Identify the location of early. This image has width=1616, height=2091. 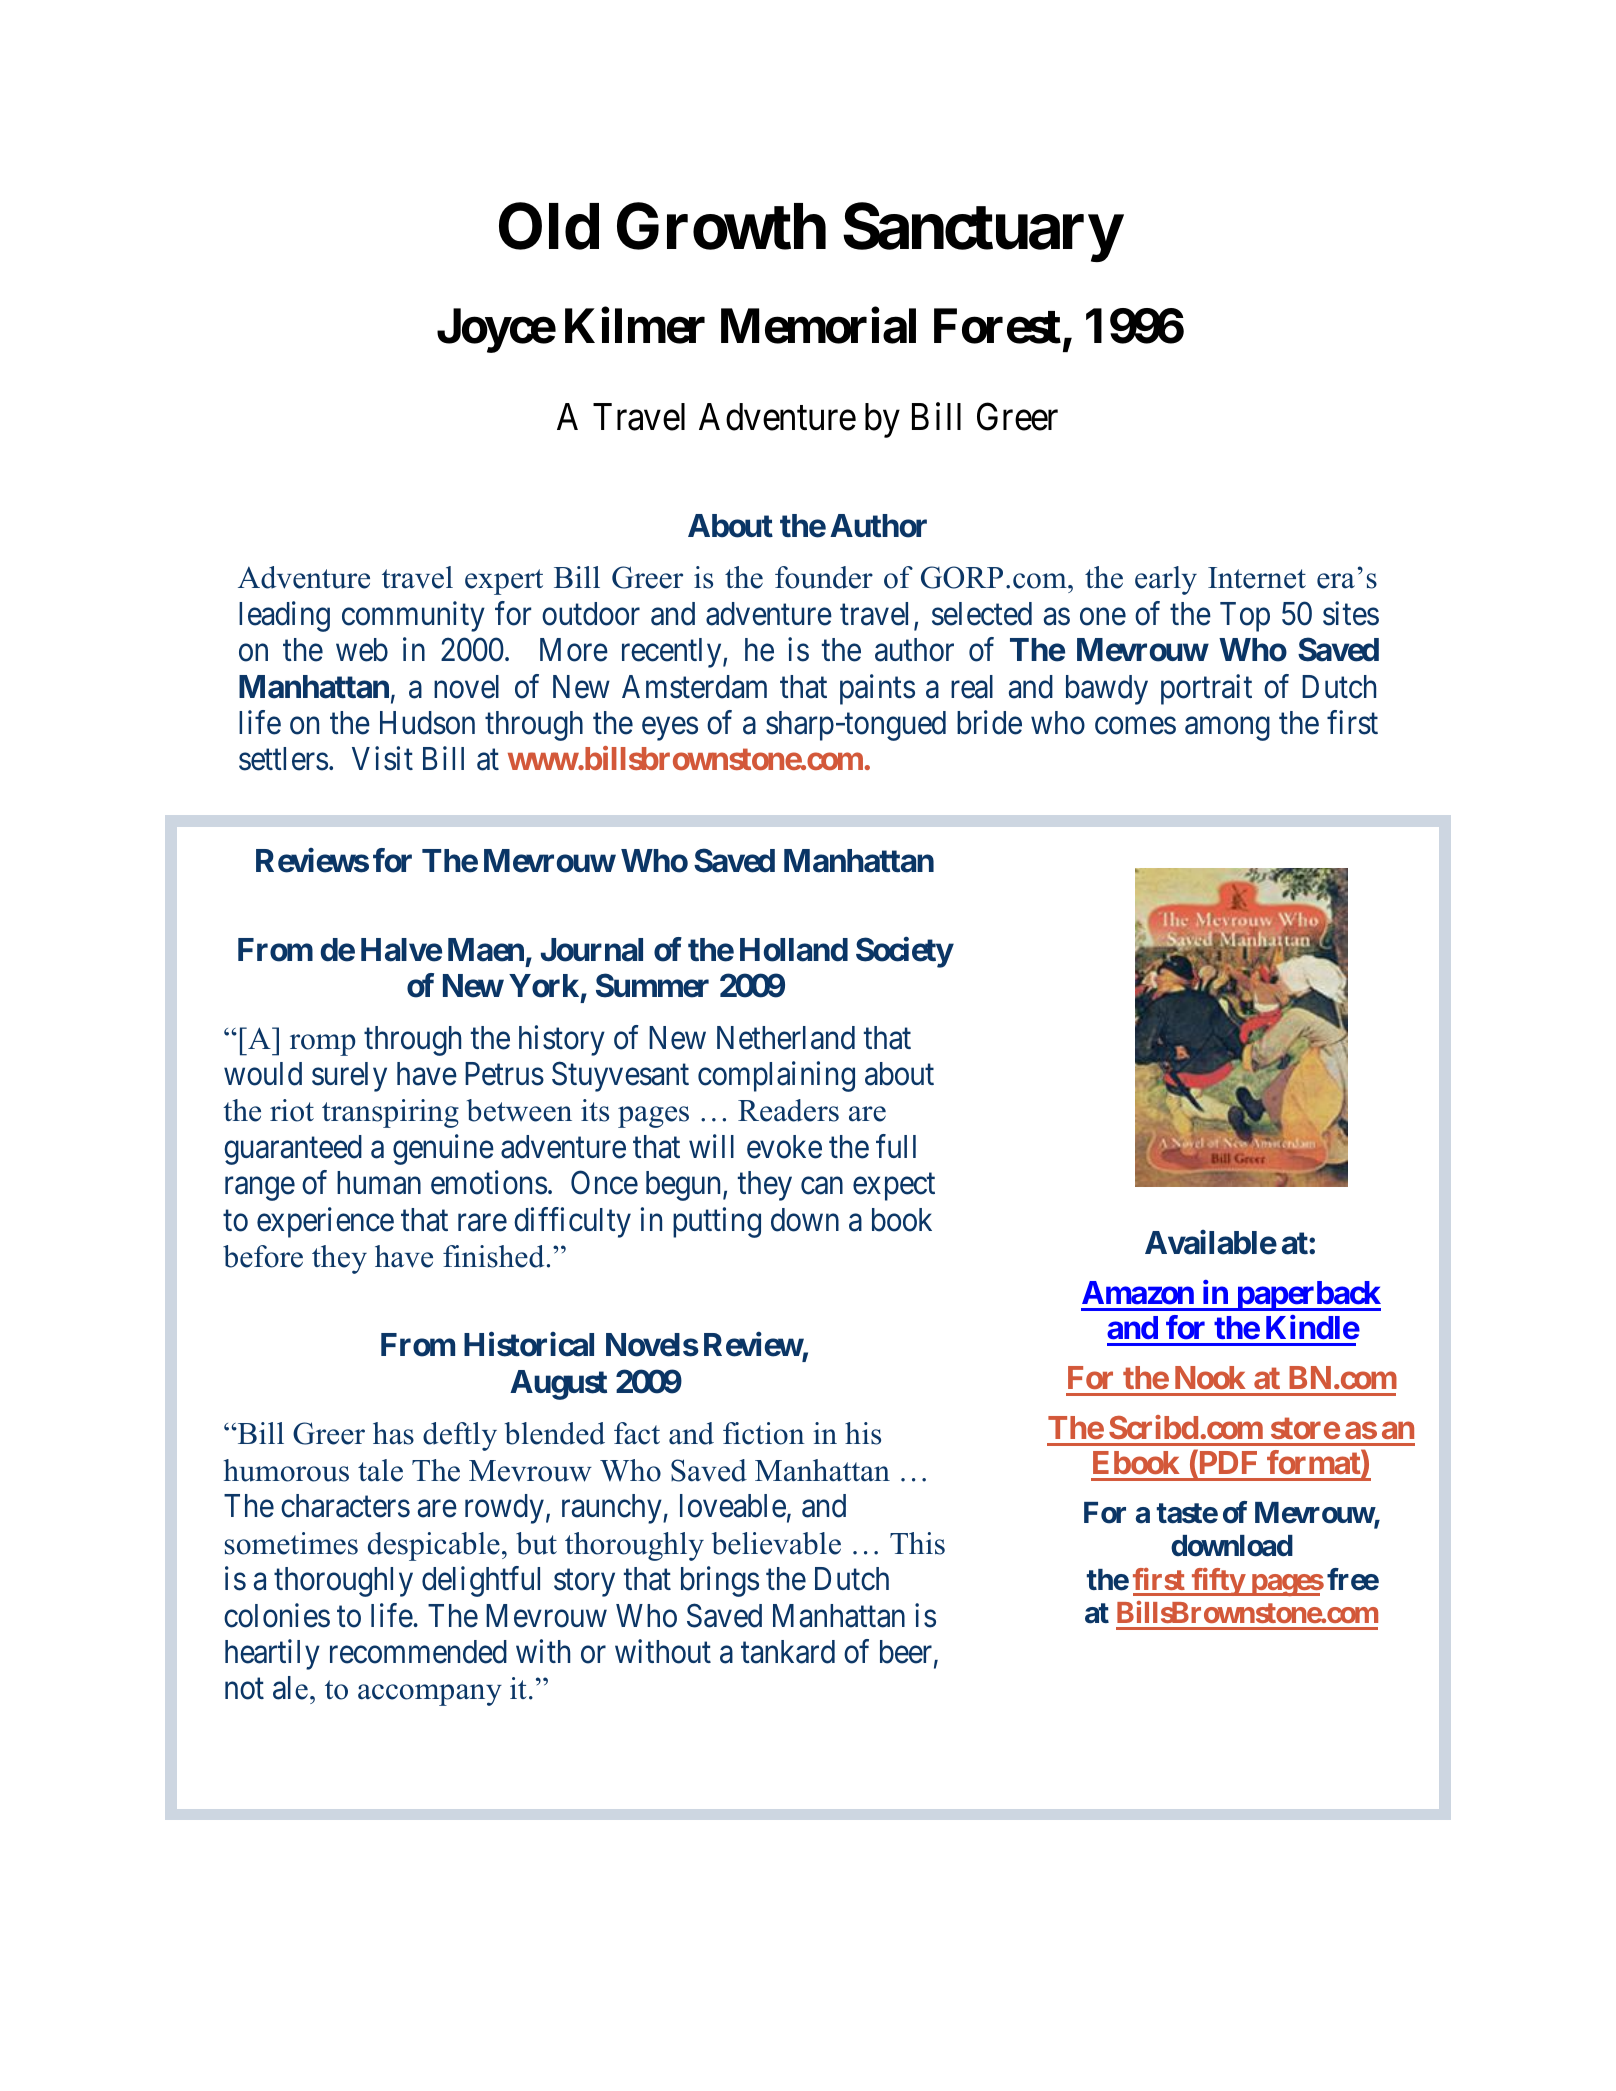
(1166, 580).
